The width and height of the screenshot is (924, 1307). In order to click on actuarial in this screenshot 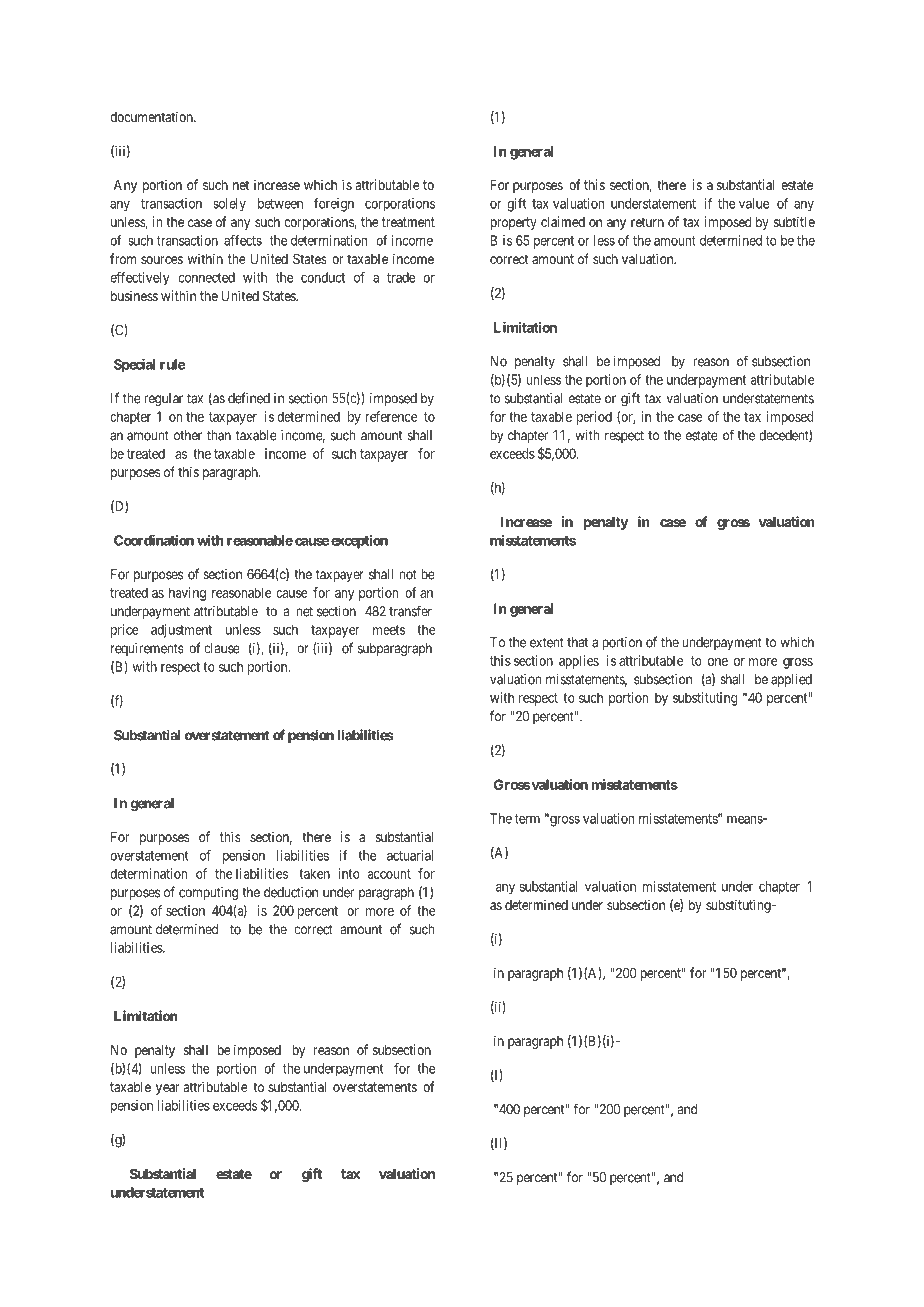, I will do `click(410, 855)`.
